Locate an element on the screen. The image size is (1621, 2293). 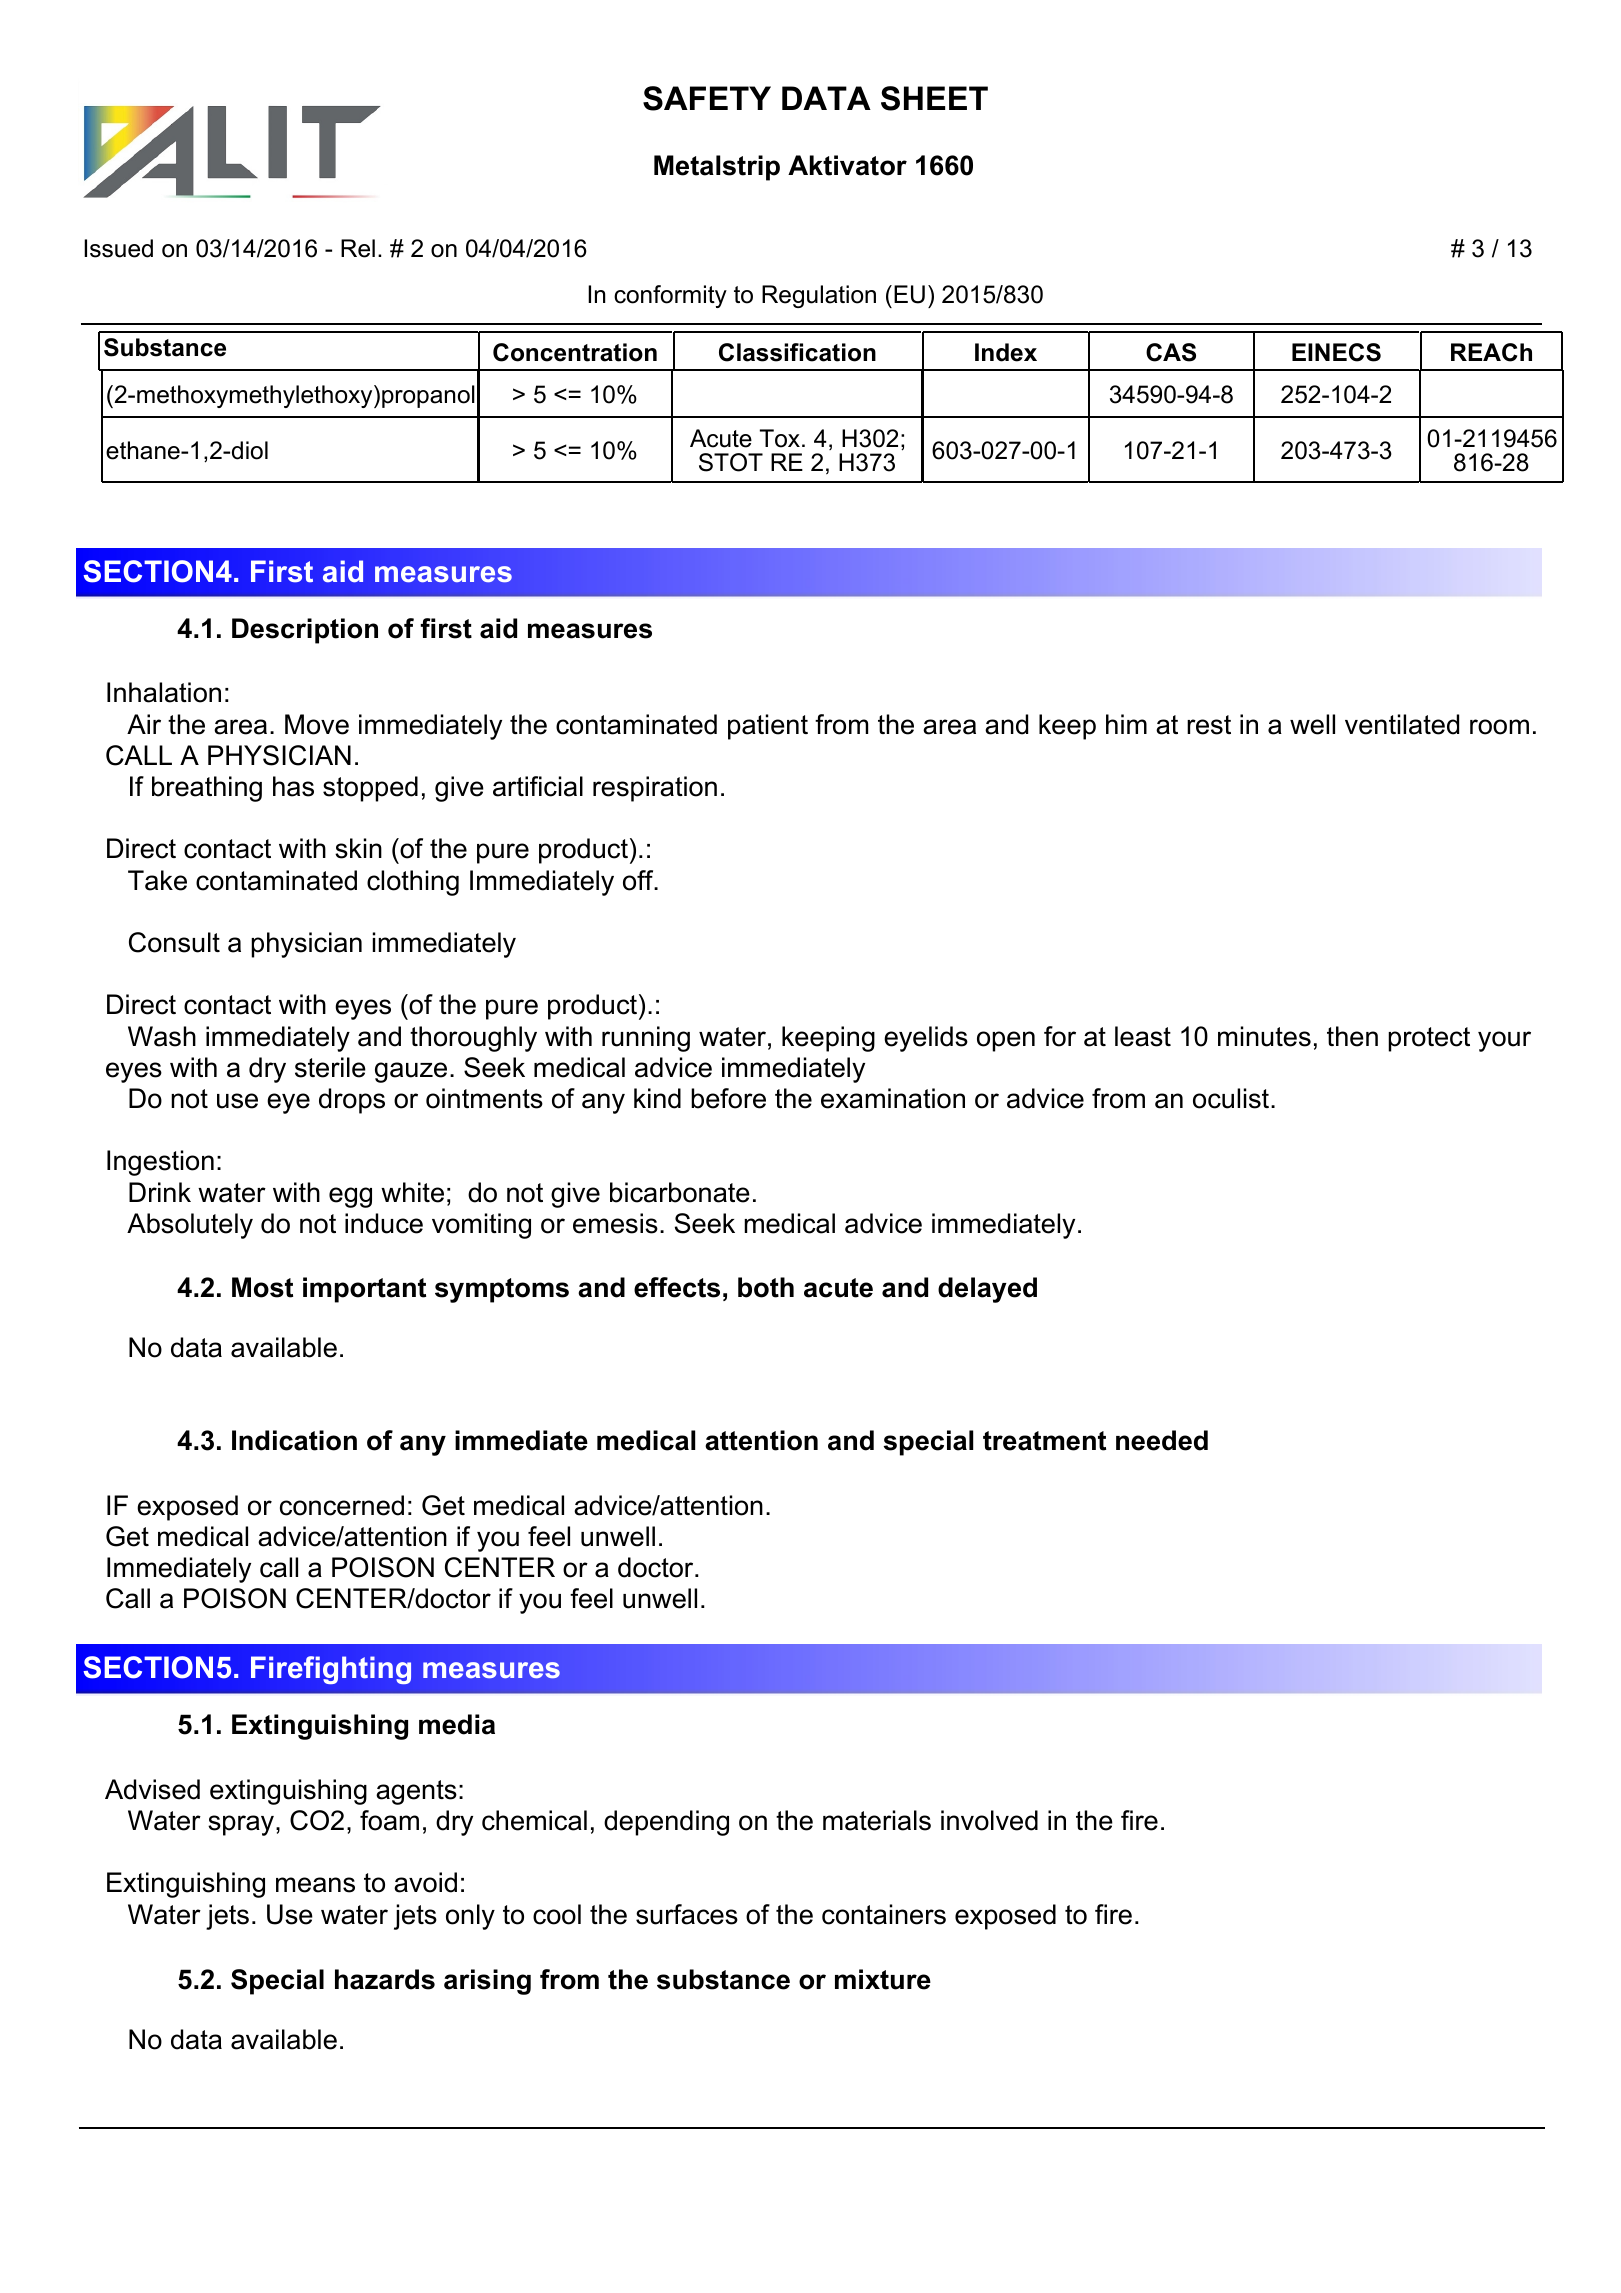
Rel is located at coordinates (358, 248).
